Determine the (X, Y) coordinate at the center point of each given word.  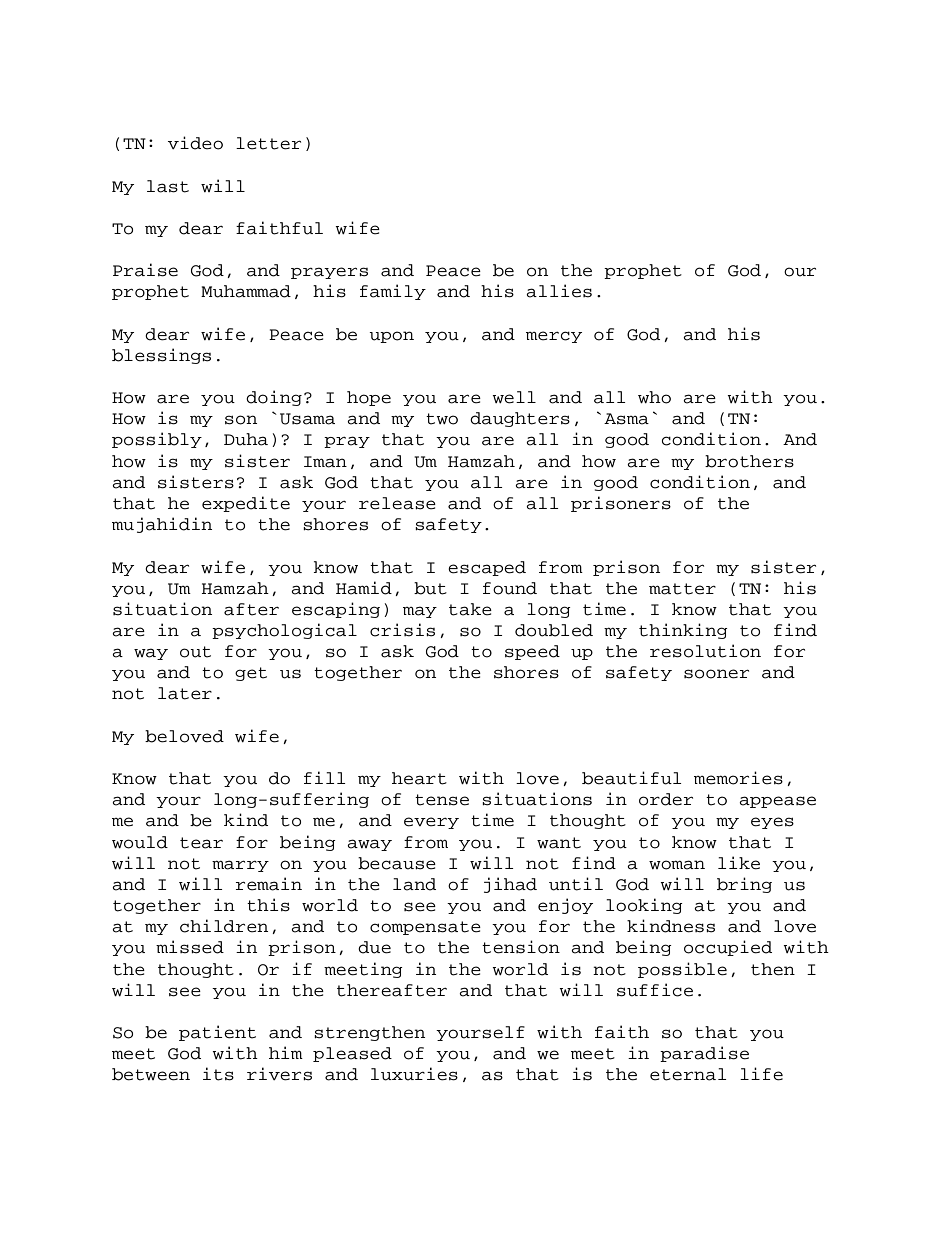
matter (682, 589)
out (195, 652)
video (195, 143)
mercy (554, 337)
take (470, 609)
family (393, 292)
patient (217, 1033)
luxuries (414, 1074)
